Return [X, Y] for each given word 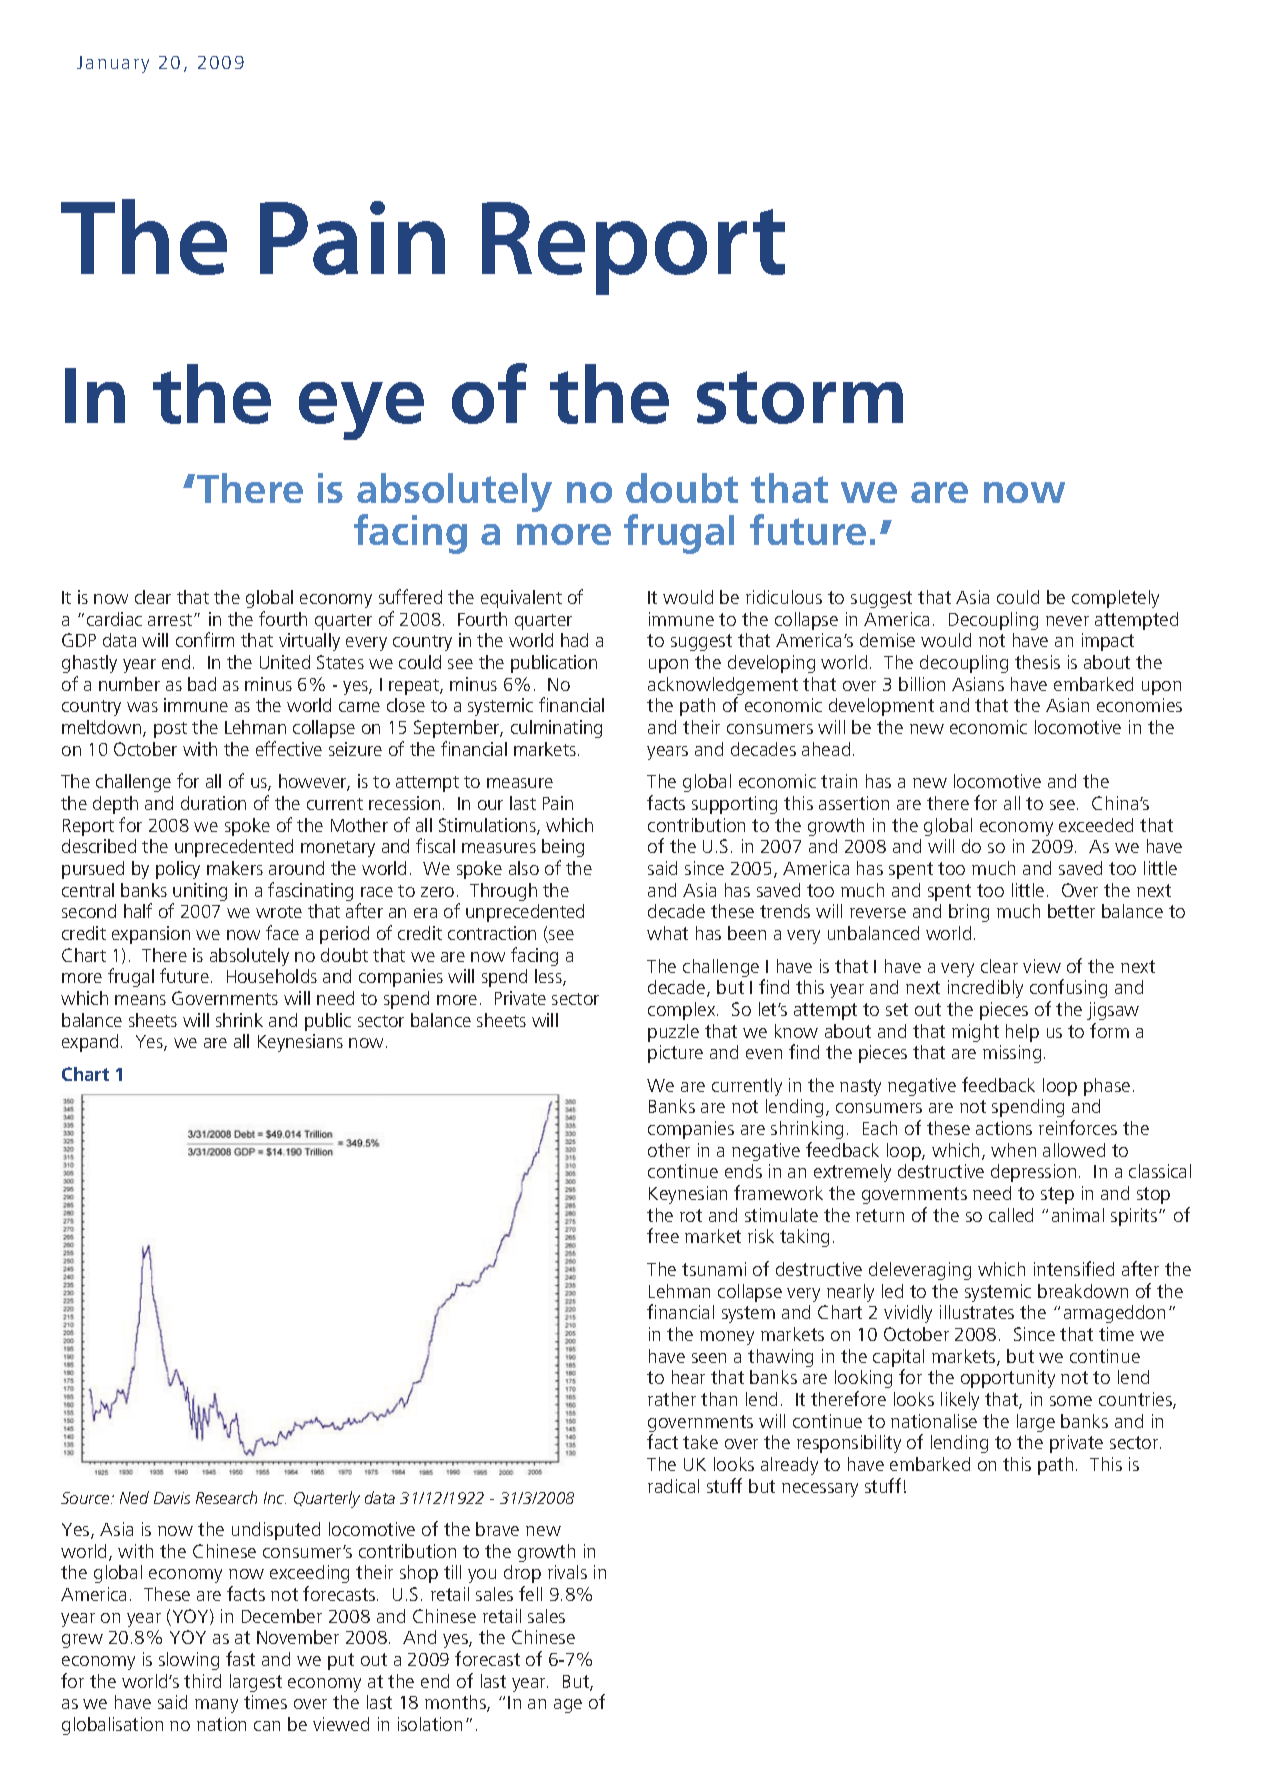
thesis [1037, 662]
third [202, 1681]
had [574, 640]
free [663, 1235]
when [1013, 1150]
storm [800, 397]
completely [1115, 599]
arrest [171, 620]
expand [90, 1043]
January [113, 64]
